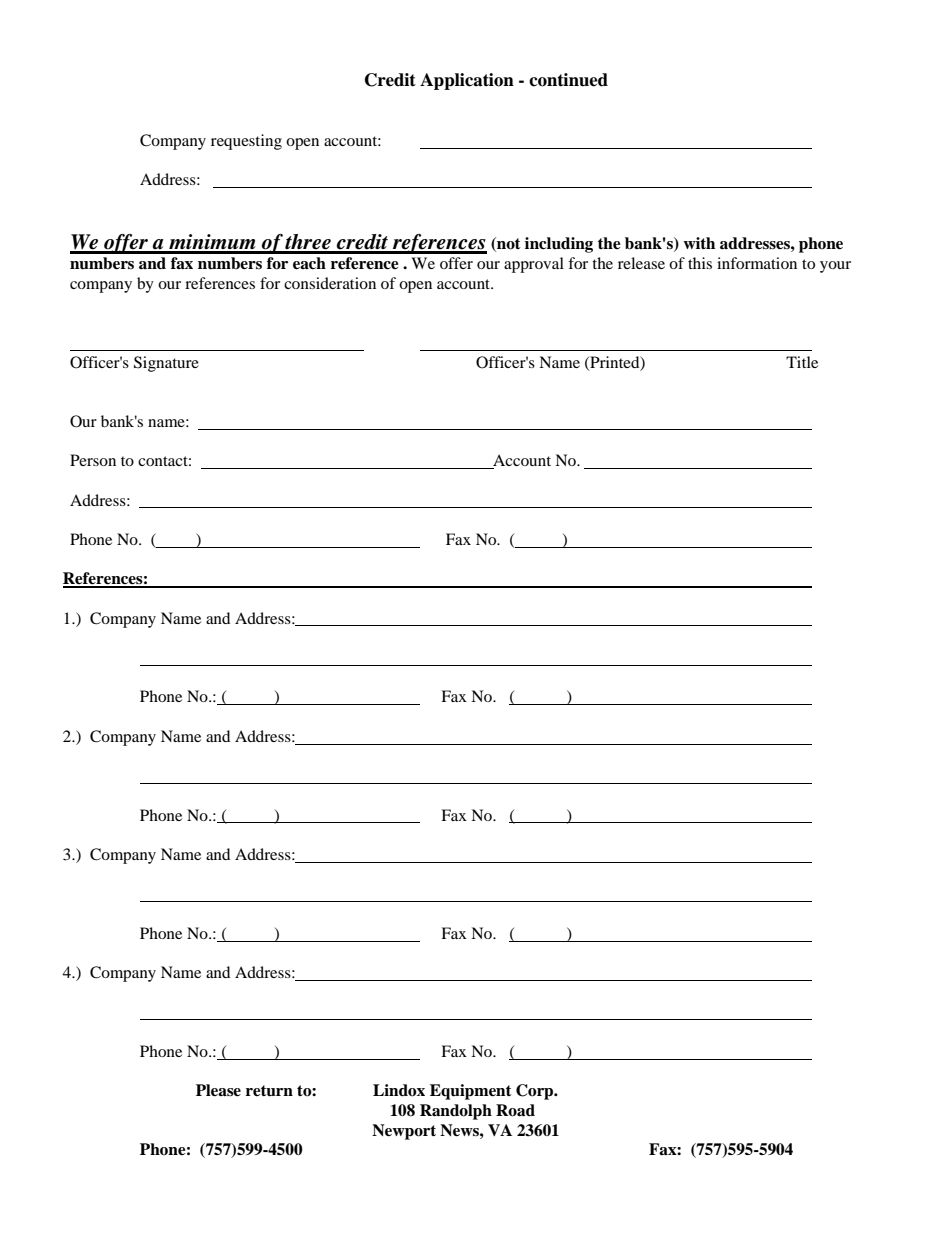 This screenshot has height=1233, width=952. I want to click on information, so click(757, 263).
